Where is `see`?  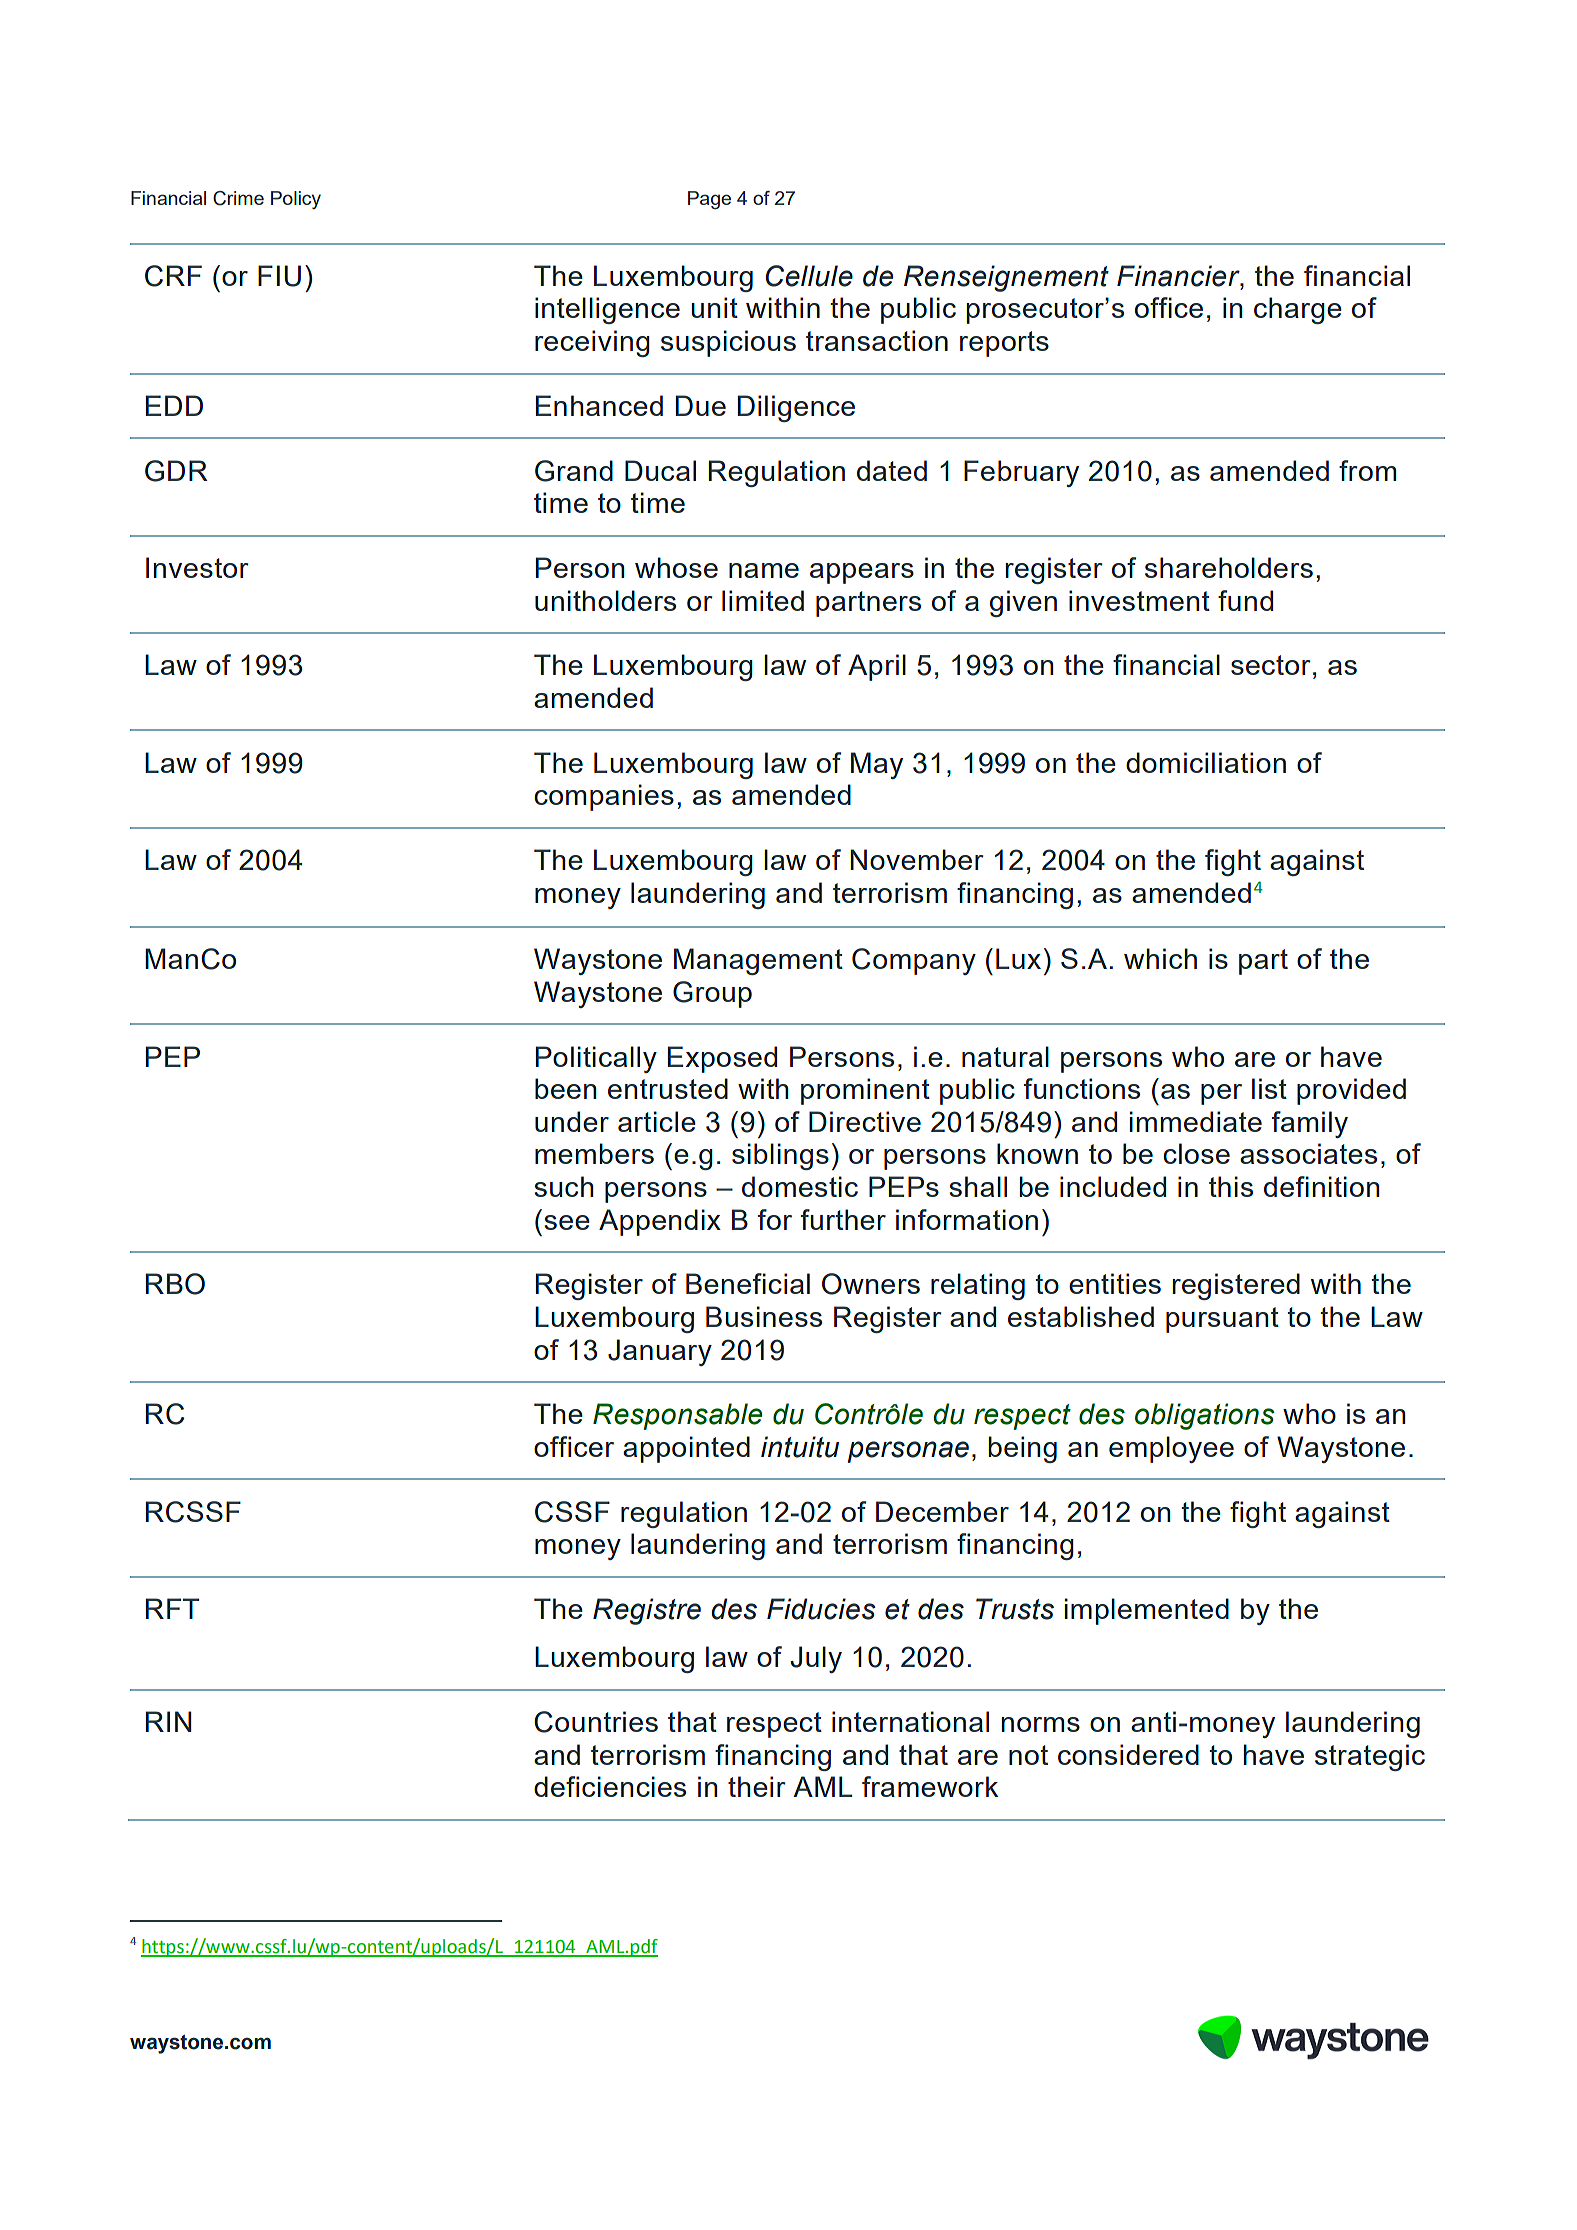
see is located at coordinates (567, 1222).
